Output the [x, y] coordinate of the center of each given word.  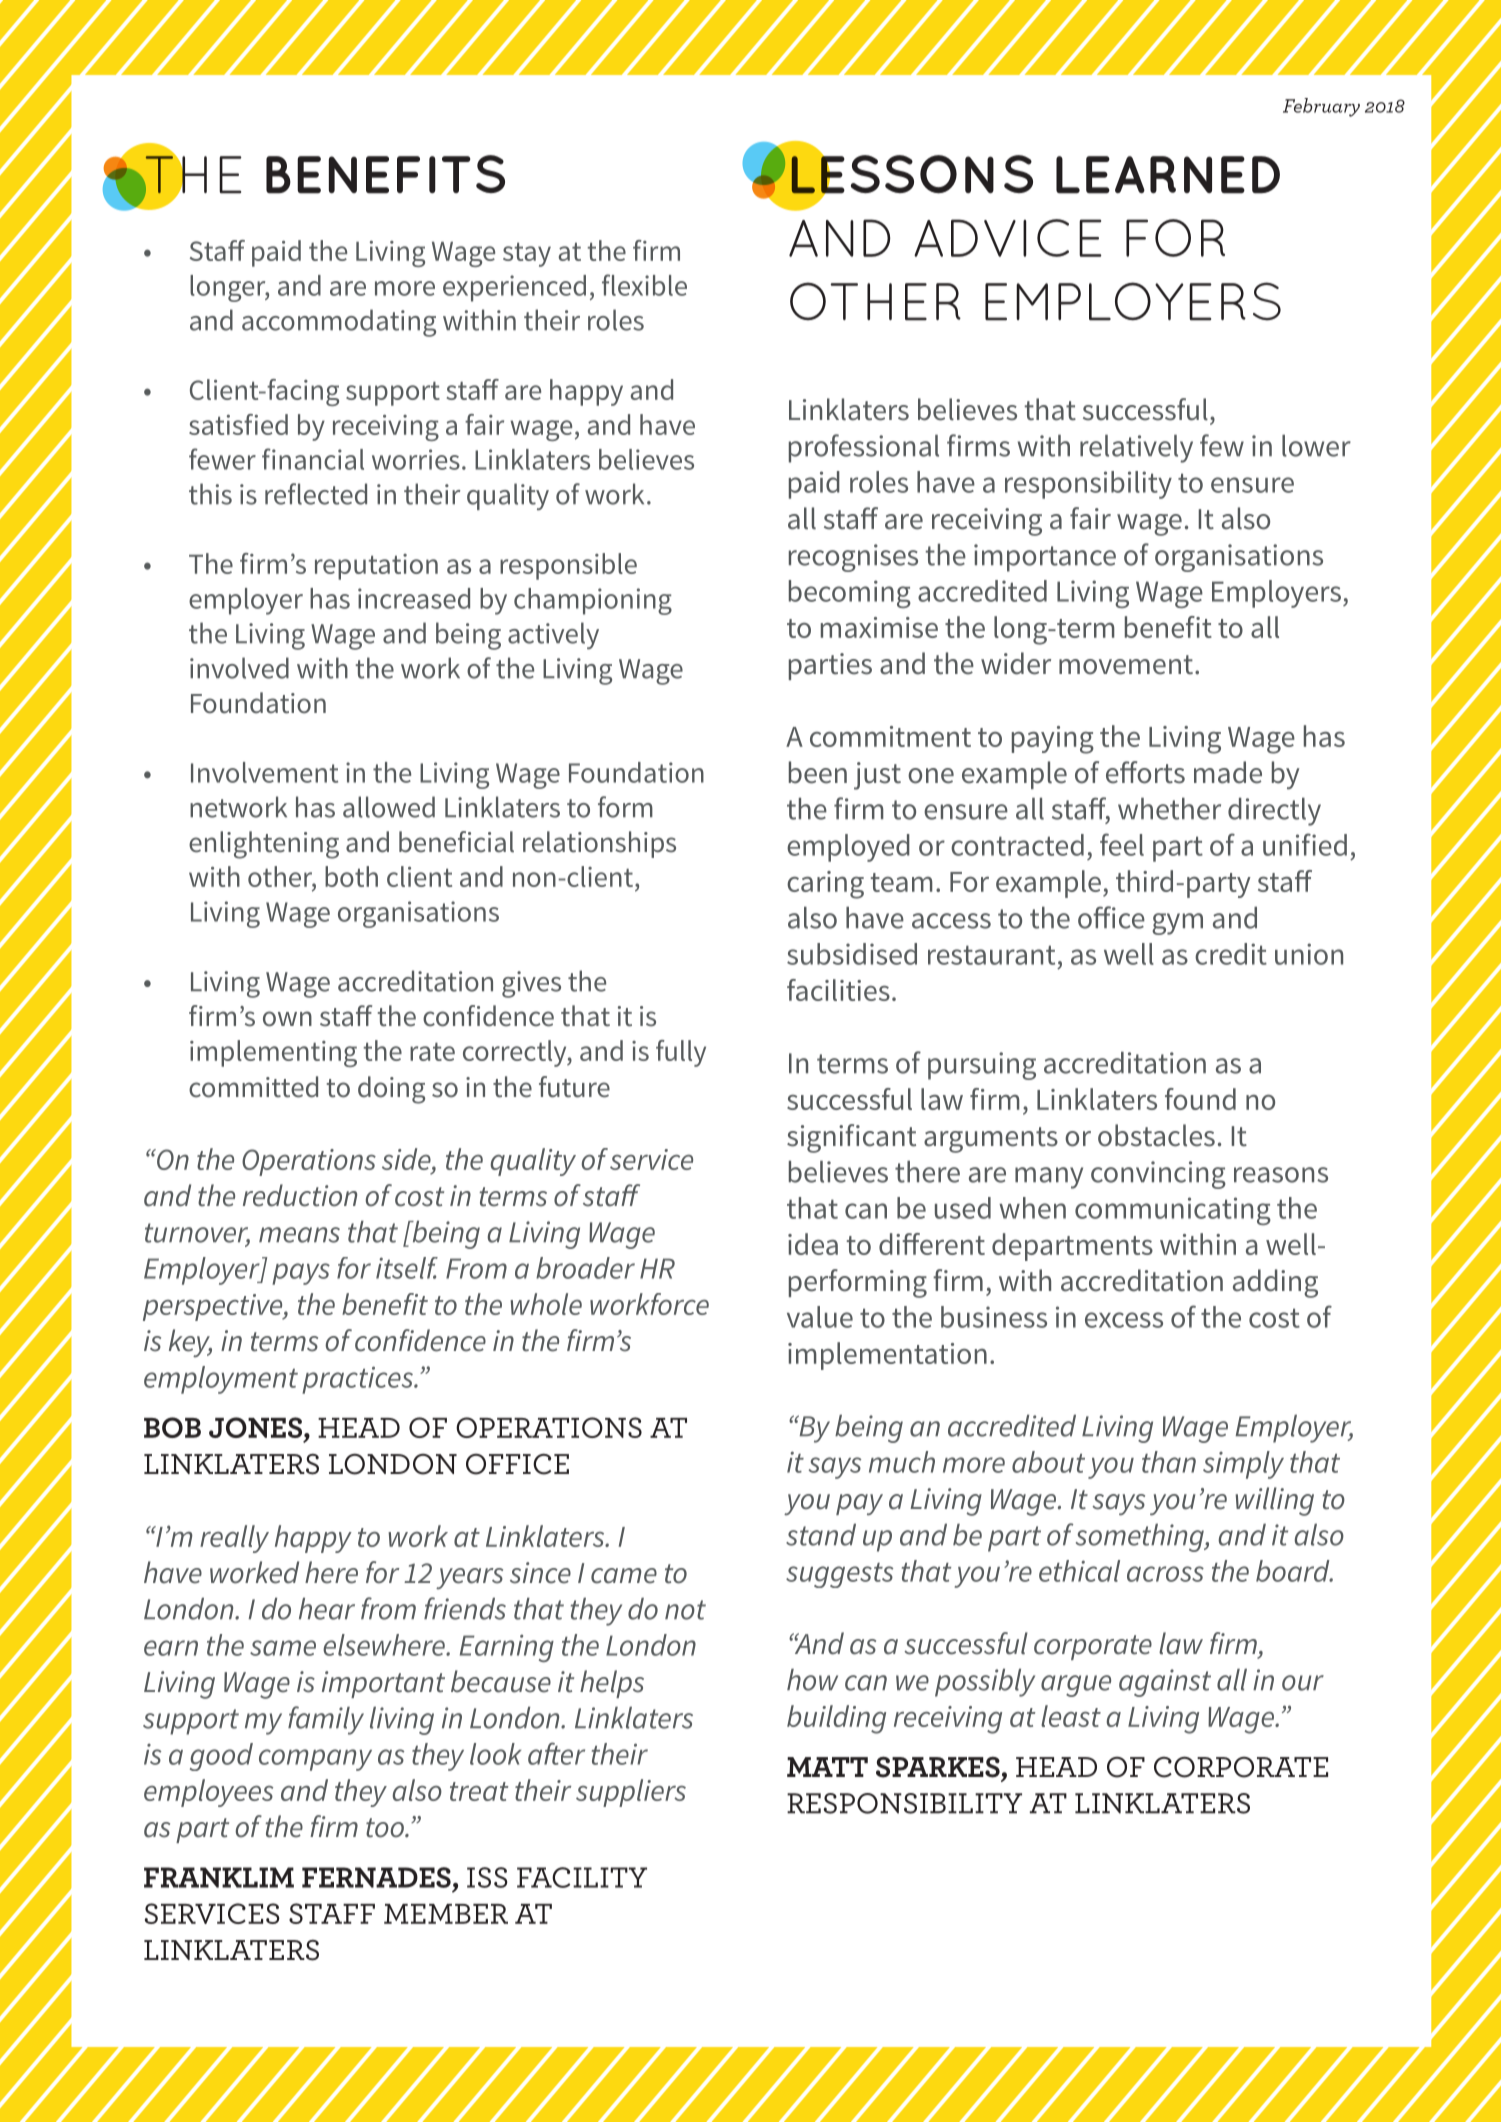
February [1321, 107]
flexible [644, 285]
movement [1126, 665]
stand [821, 1535]
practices [359, 1380]
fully [681, 1053]
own [287, 1019]
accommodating [339, 323]
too [386, 1828]
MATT [827, 1767]
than [1169, 1462]
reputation [376, 567]
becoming [850, 594]
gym [1177, 924]
